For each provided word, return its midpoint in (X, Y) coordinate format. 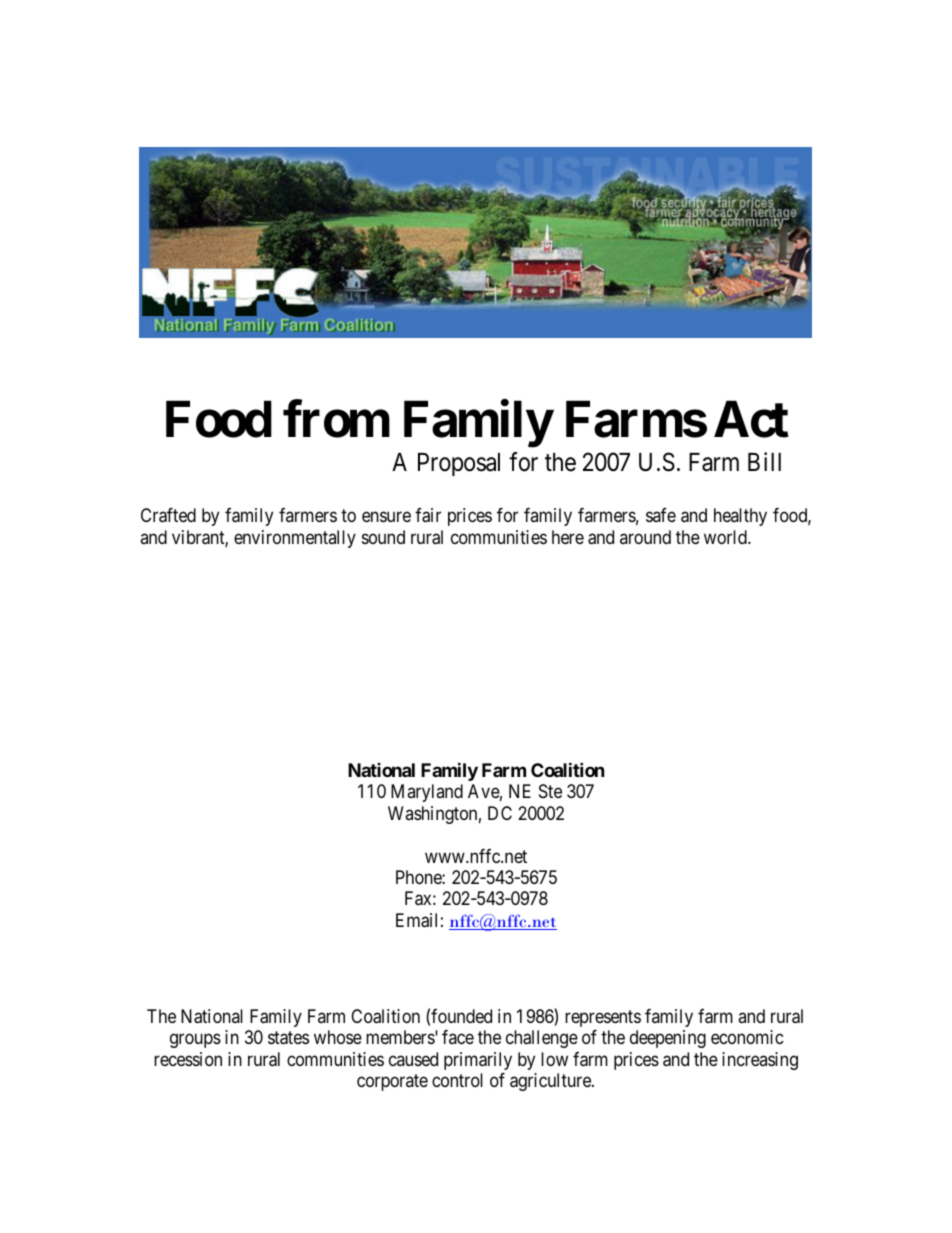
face (458, 1037)
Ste (550, 791)
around (645, 537)
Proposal (459, 464)
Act (751, 419)
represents (603, 1018)
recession (188, 1059)
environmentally (295, 539)
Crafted (168, 515)
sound (383, 537)
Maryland (427, 793)
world (726, 537)
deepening (668, 1039)
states (288, 1038)
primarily (478, 1061)
